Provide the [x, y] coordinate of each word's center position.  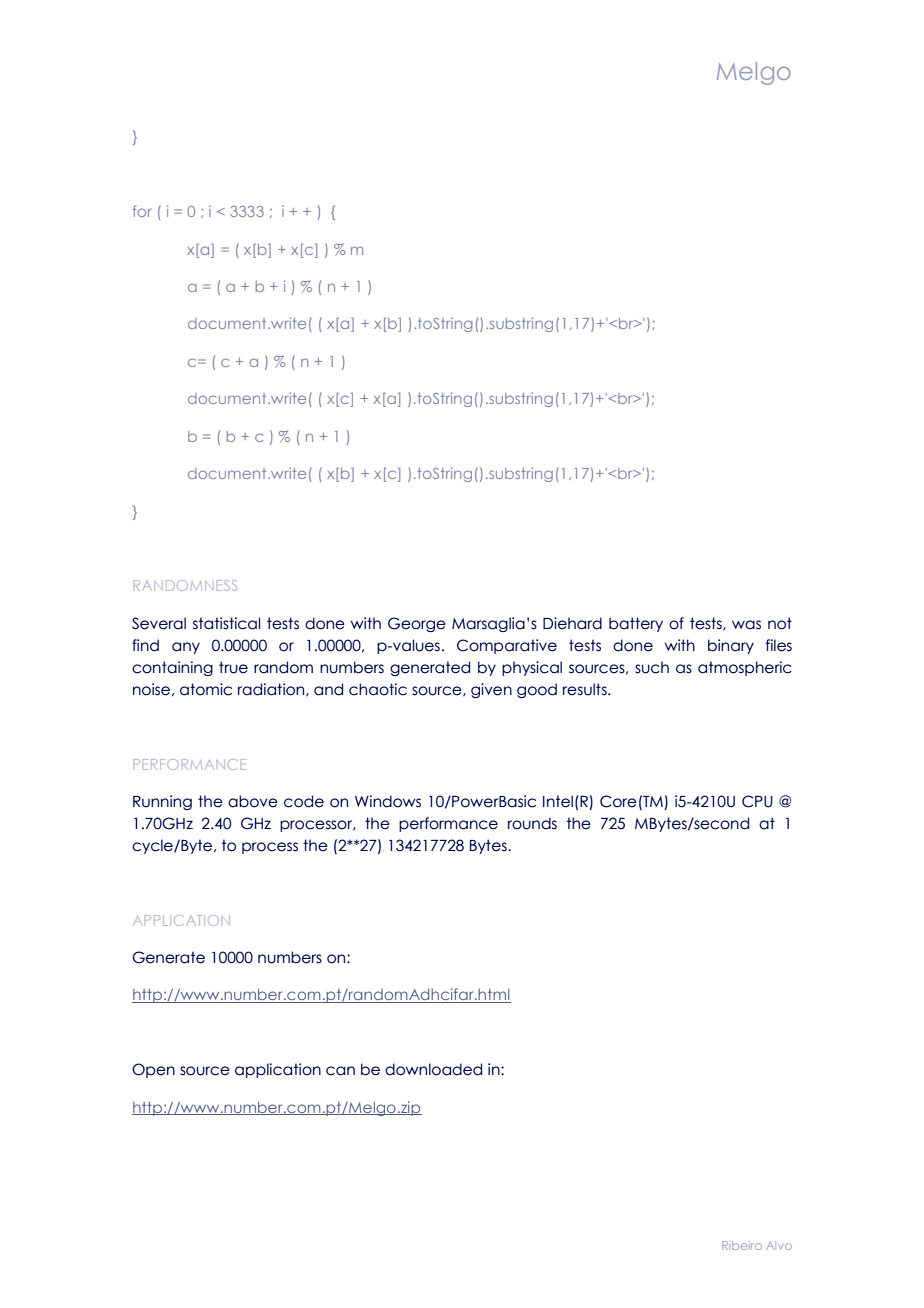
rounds [532, 823]
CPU [757, 801]
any [186, 648]
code [304, 801]
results [586, 689]
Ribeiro [742, 1245]
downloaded [433, 1069]
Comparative [507, 646]
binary [731, 646]
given [491, 690]
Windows [388, 801]
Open [153, 1070]
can [340, 1071]
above [253, 801]
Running [162, 802]
